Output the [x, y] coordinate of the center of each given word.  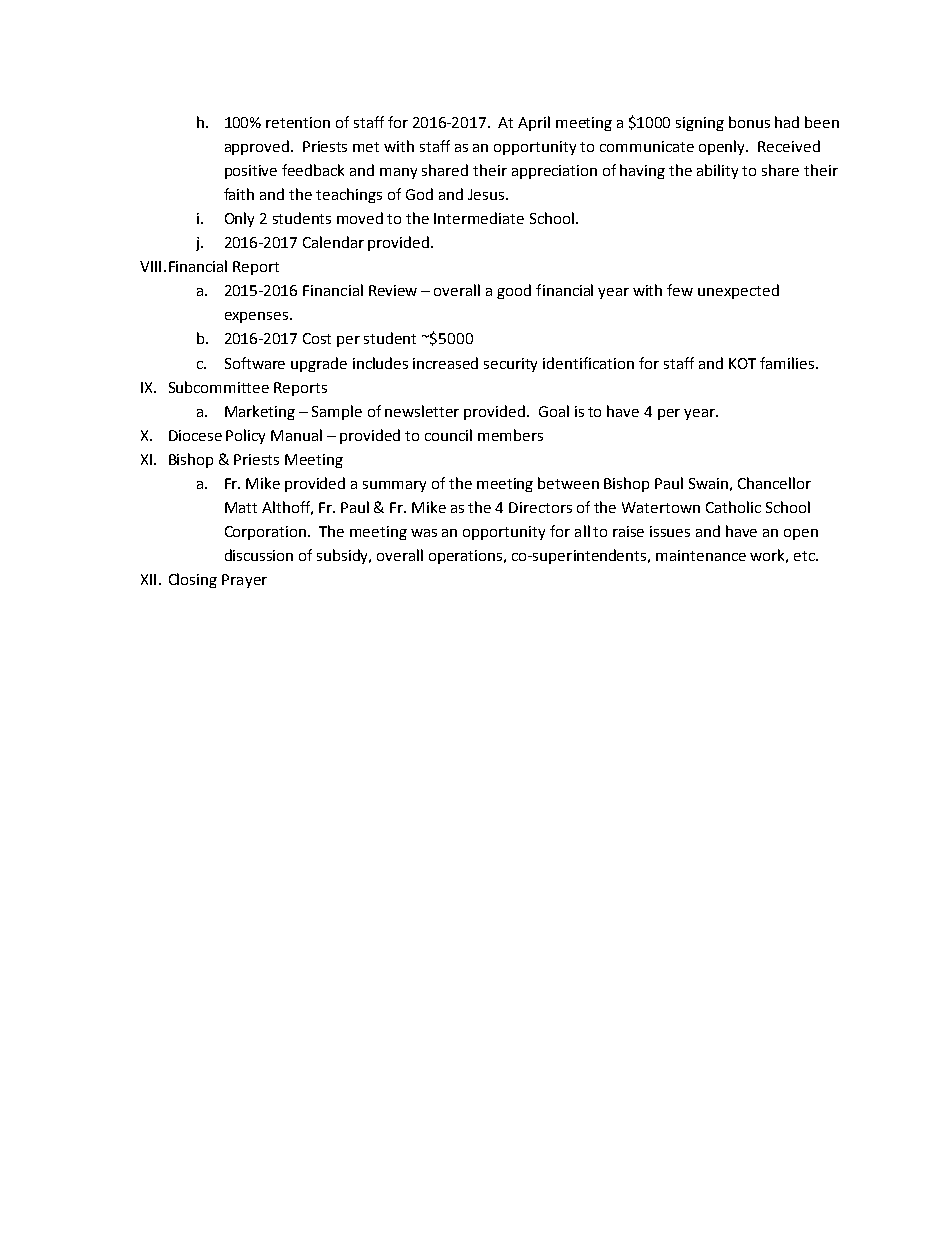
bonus [749, 122]
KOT [742, 363]
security [510, 365]
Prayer [244, 581]
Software [255, 363]
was [424, 533]
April [534, 123]
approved [258, 147]
